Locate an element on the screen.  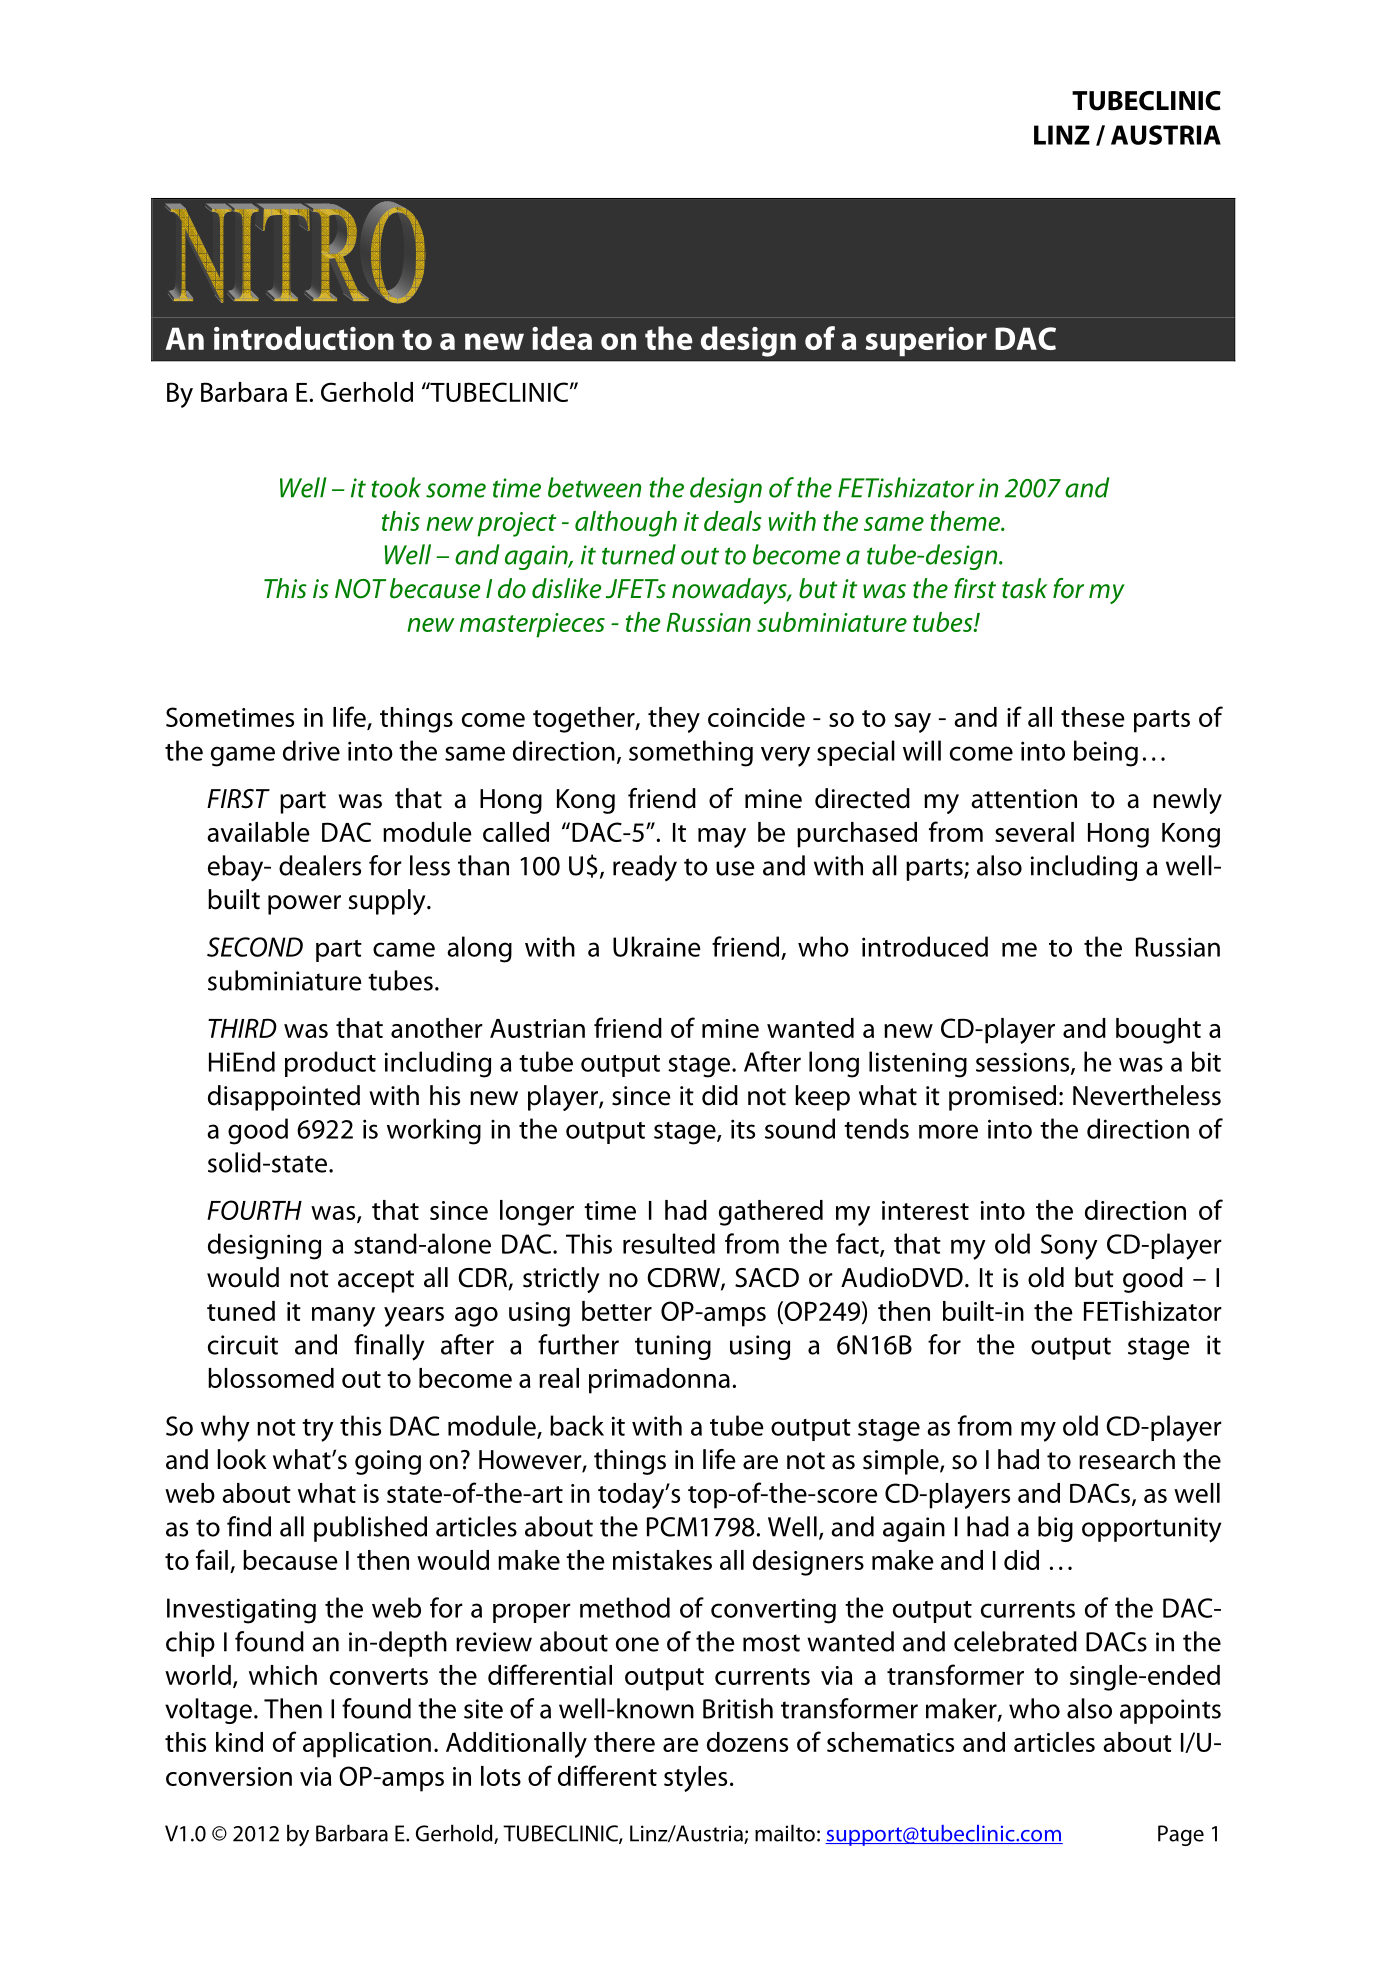
they is located at coordinates (674, 720).
